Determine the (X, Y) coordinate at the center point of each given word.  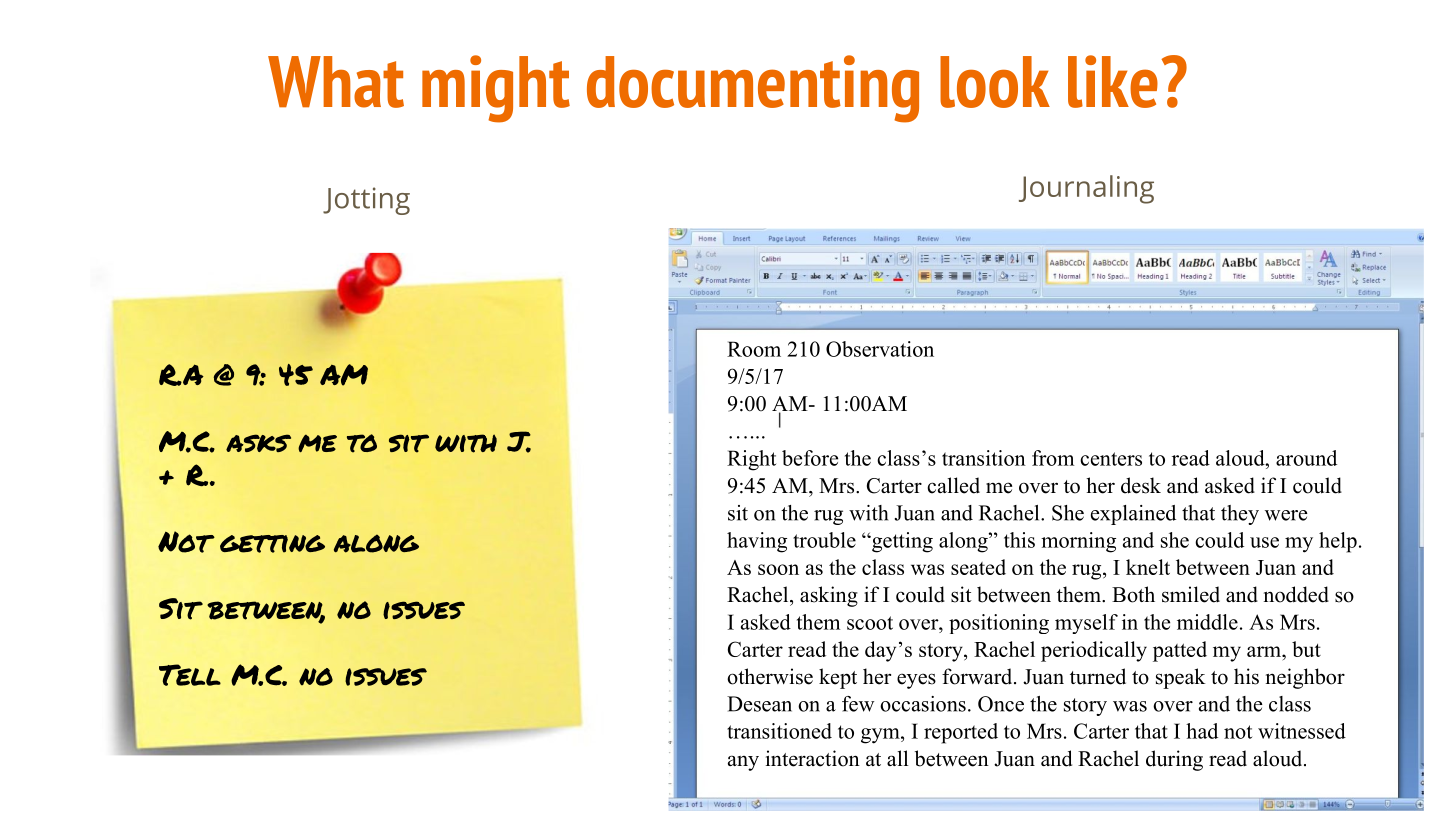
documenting (753, 89)
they (1240, 515)
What (336, 82)
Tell (190, 675)
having (757, 542)
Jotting (366, 201)
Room (754, 349)
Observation (880, 349)
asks (258, 443)
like (1113, 81)
